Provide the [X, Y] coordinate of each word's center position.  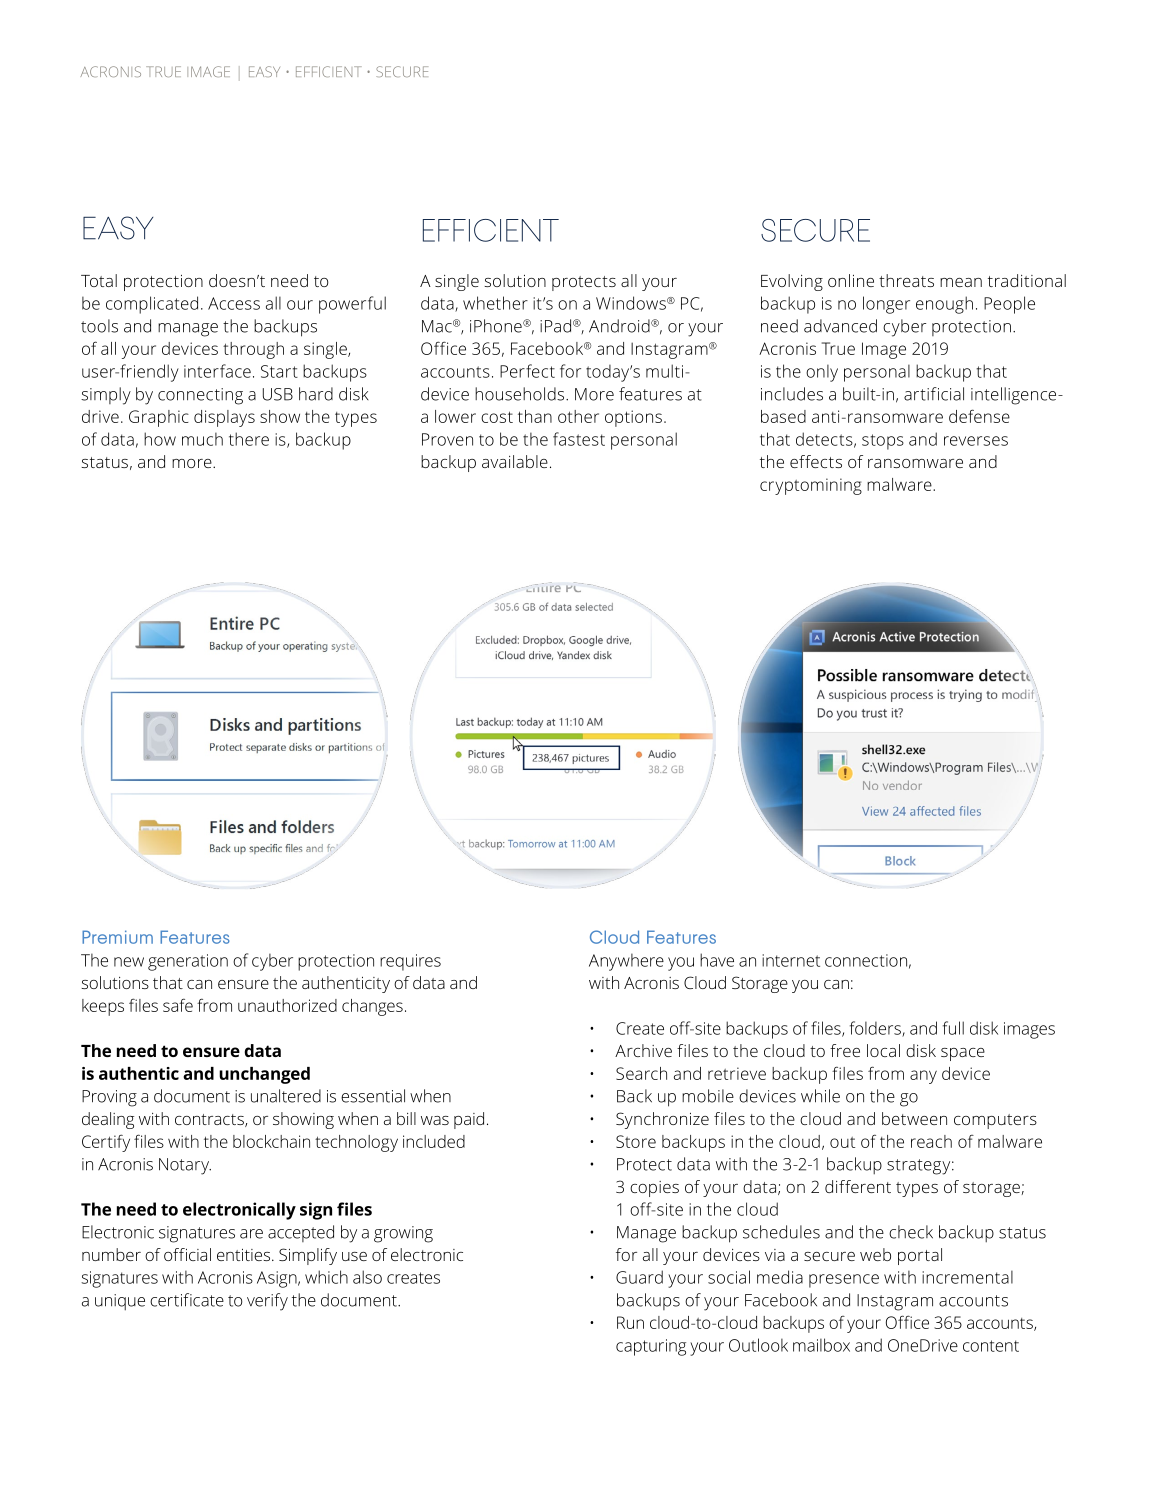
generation [188, 962]
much [202, 439]
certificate [187, 1300]
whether [495, 303]
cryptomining [811, 486]
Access [234, 303]
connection [866, 960]
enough [944, 305]
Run [630, 1322]
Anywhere [626, 962]
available [515, 461]
